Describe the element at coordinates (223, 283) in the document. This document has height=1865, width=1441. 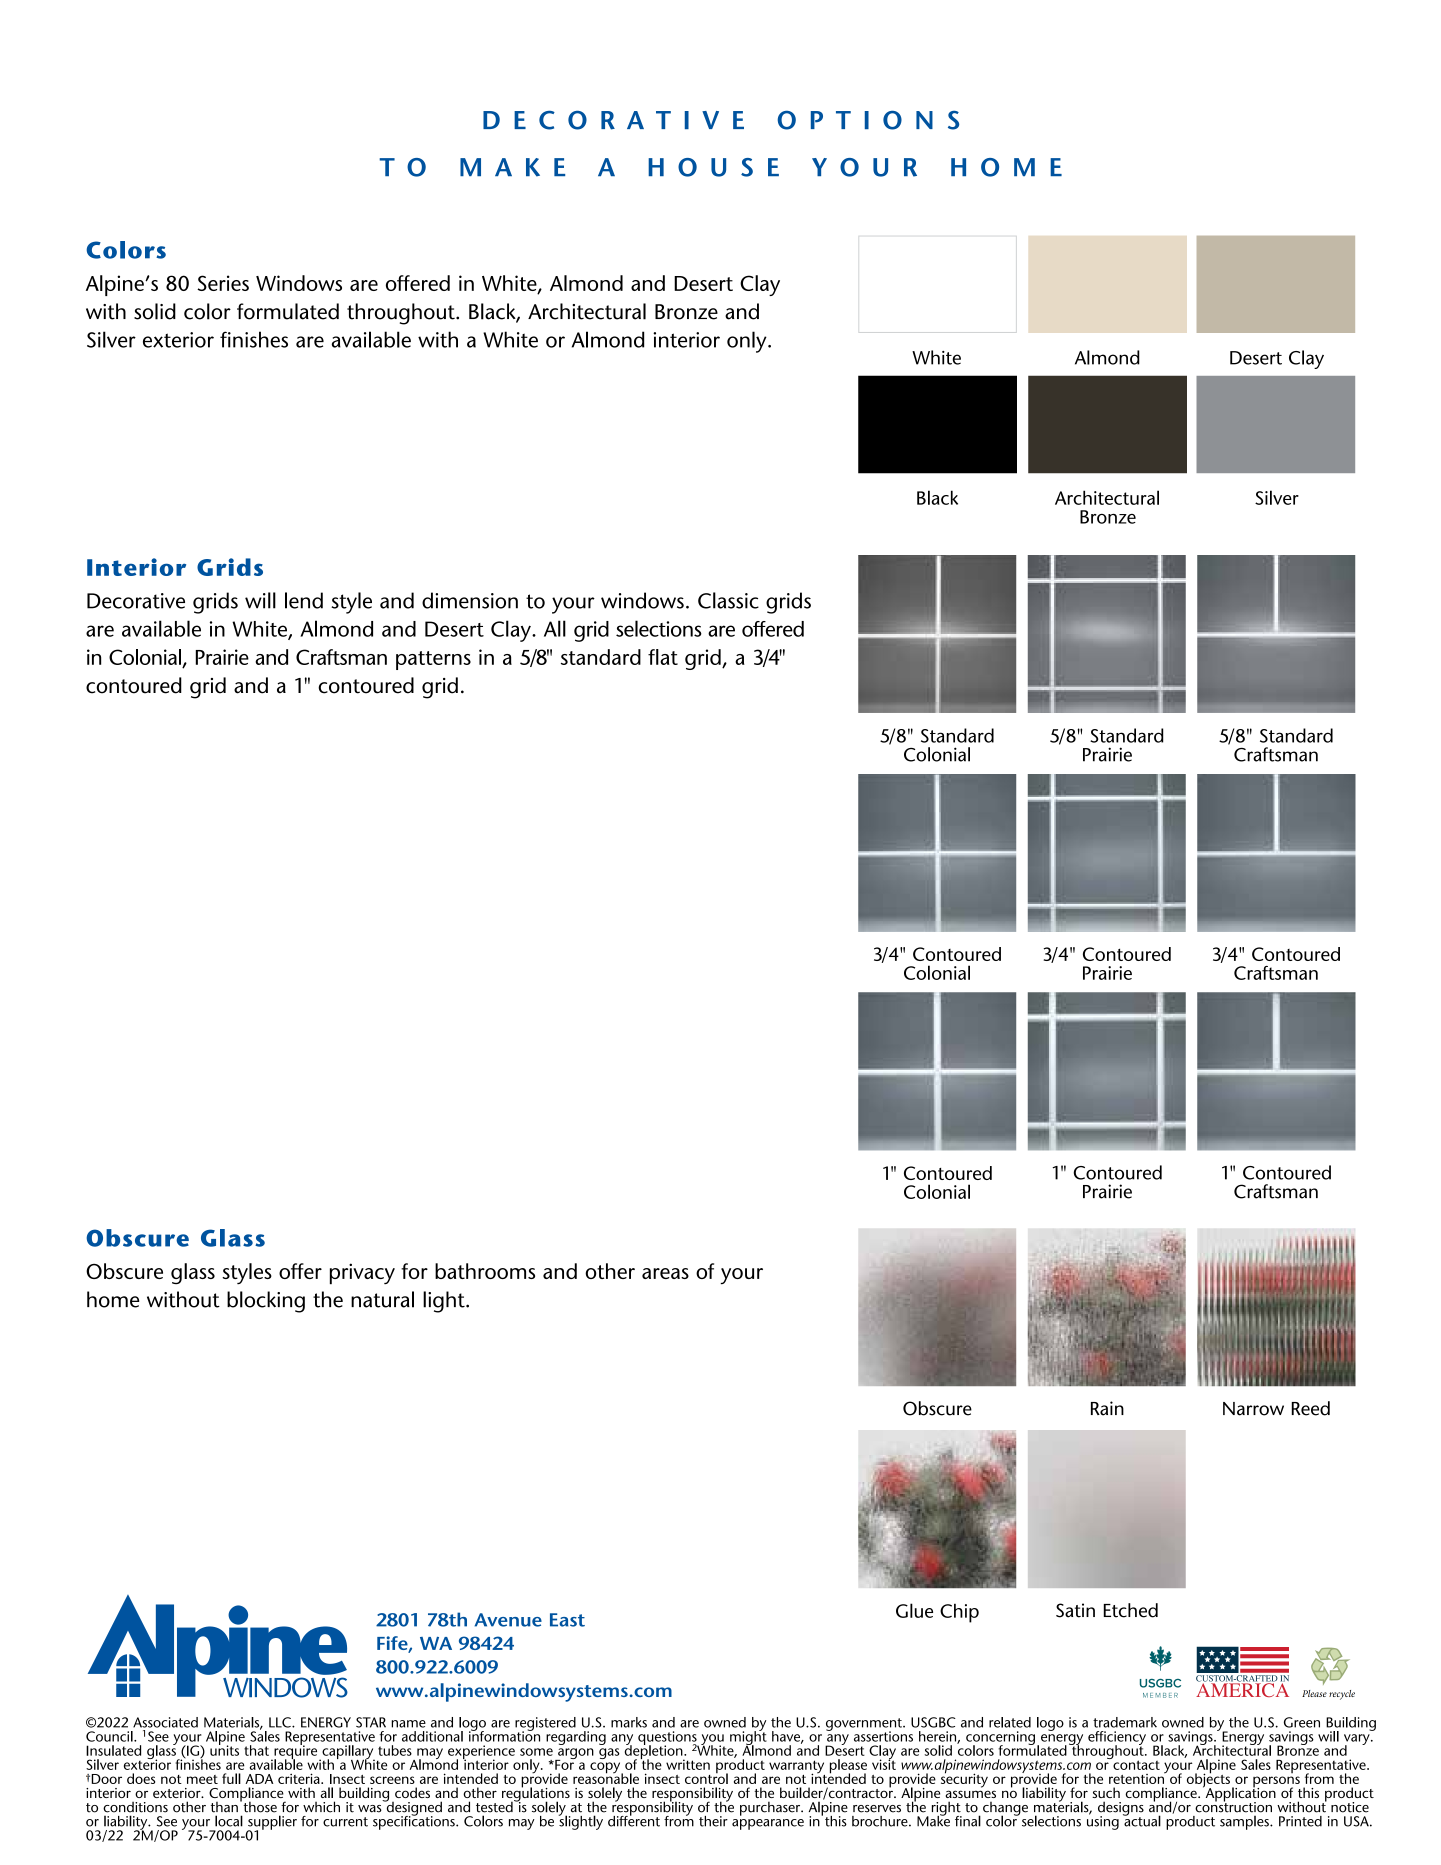
I see `Series` at that location.
